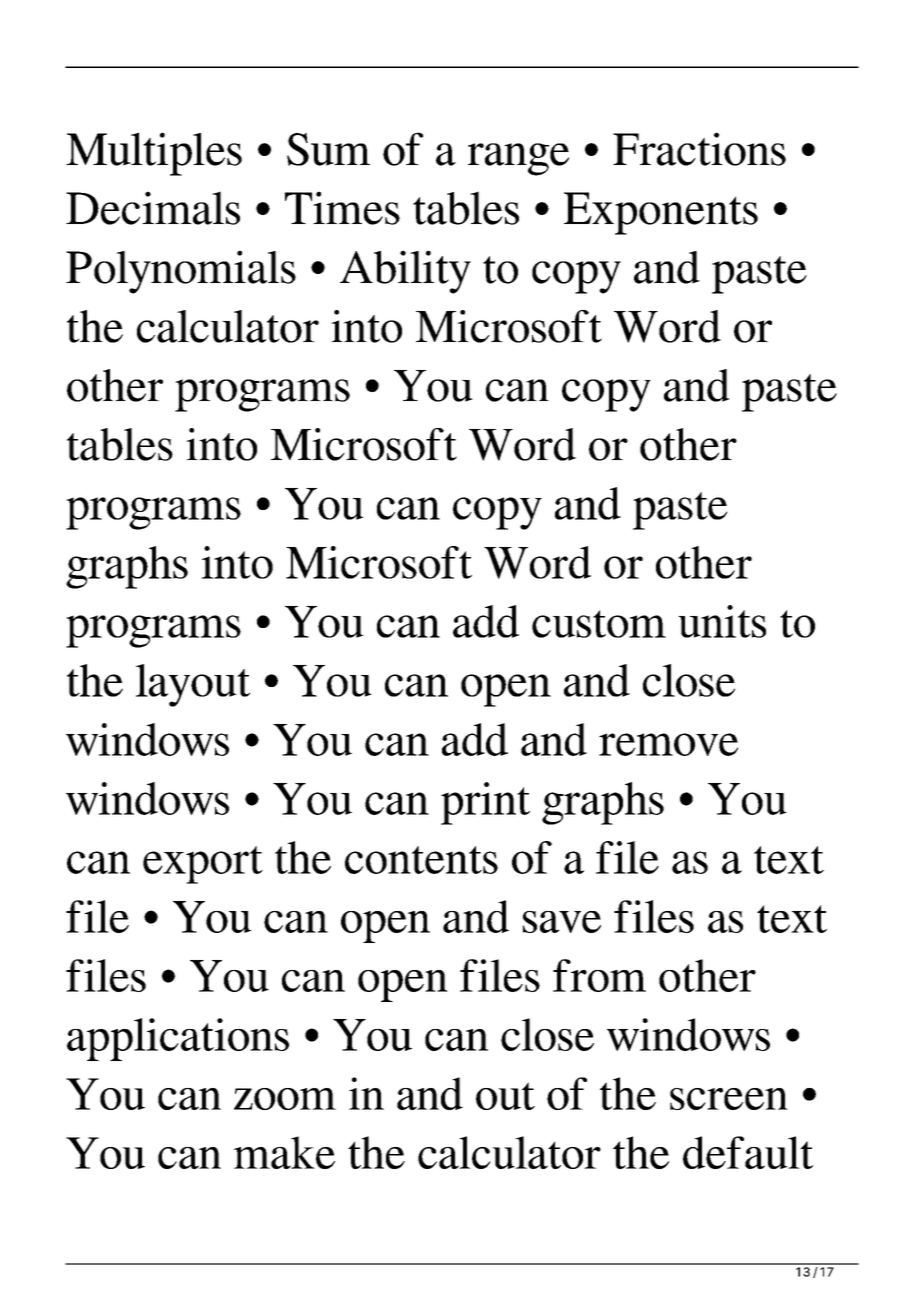 The width and height of the page is (924, 1308). What do you see at coordinates (154, 154) in the page?
I see `Multiples` at bounding box center [154, 154].
